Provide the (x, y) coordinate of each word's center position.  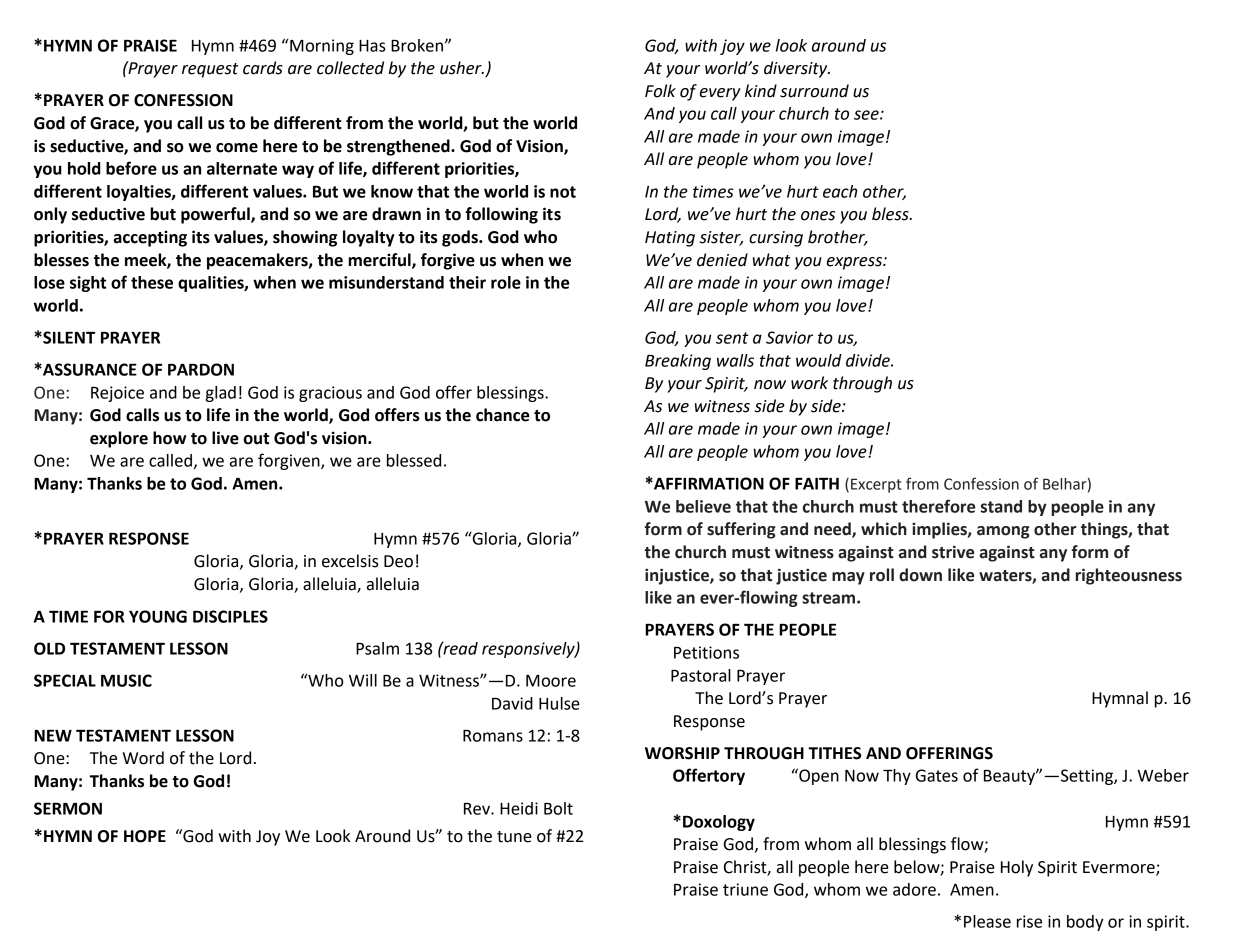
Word (143, 758)
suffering (741, 530)
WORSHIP (682, 753)
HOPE (145, 836)
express (855, 263)
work (809, 383)
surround (814, 91)
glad (221, 394)
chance (502, 415)
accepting (150, 238)
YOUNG (158, 616)
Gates (937, 775)
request (210, 70)
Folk (660, 91)
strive (953, 552)
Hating (670, 239)
